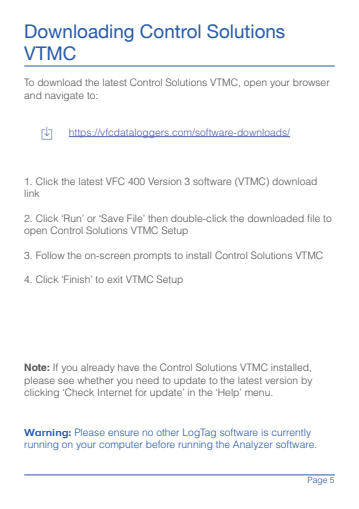 The image size is (359, 509). I want to click on browser, so click(311, 82).
